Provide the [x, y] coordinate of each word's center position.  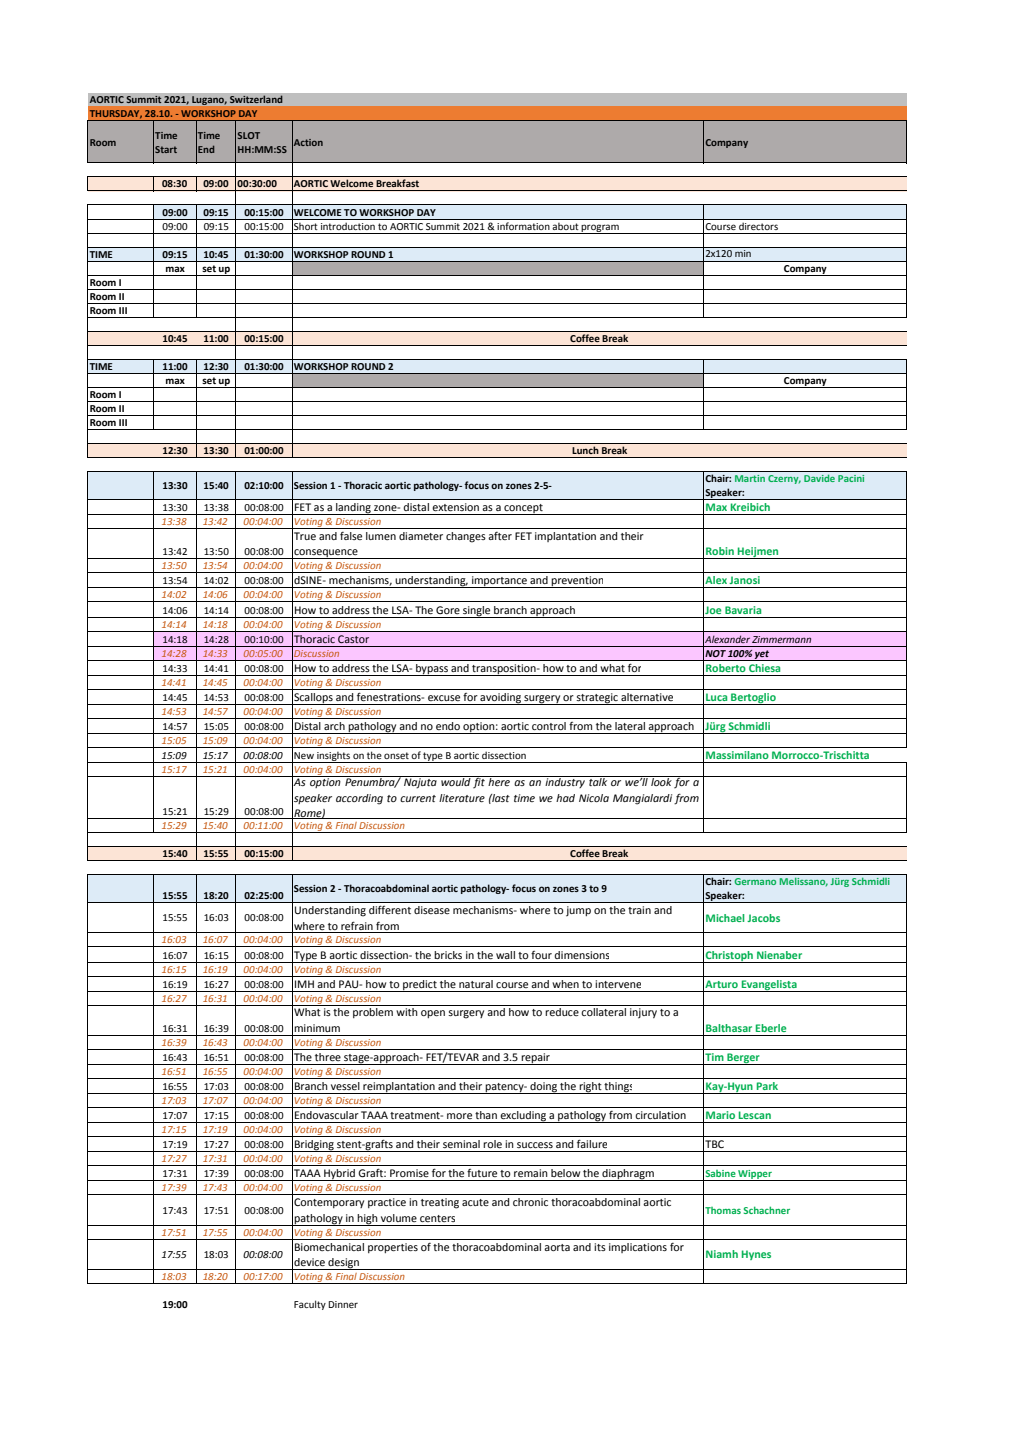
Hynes [756, 1255]
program [600, 229]
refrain [357, 925]
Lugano [209, 100]
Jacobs [763, 918]
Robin [720, 551]
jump [578, 911]
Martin [750, 478]
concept [523, 509]
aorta [557, 1247]
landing [353, 509]
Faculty [310, 1305]
